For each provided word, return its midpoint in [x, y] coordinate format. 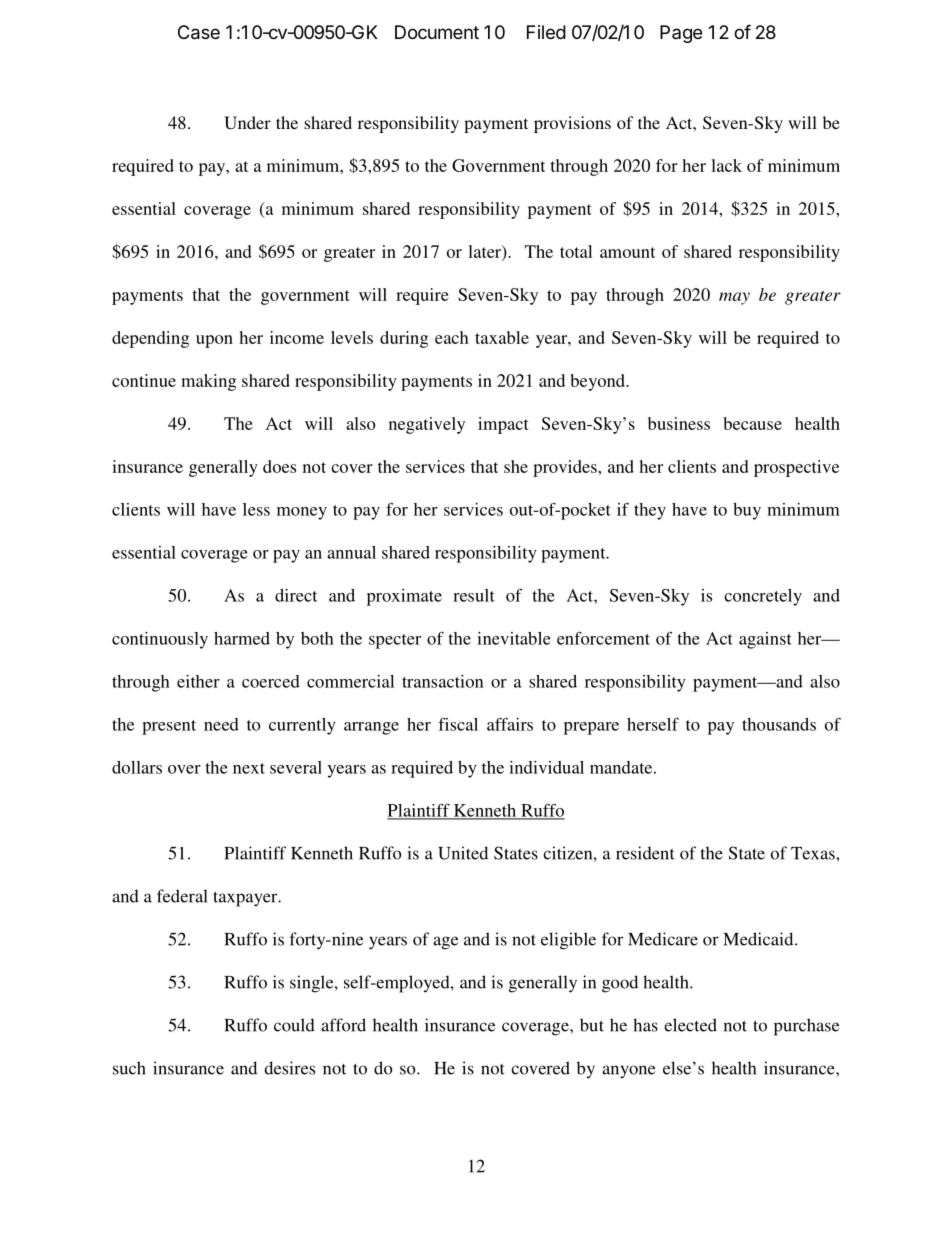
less [256, 509]
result [474, 595]
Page [681, 34]
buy [747, 511]
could [294, 1025]
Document [437, 32]
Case [199, 32]
